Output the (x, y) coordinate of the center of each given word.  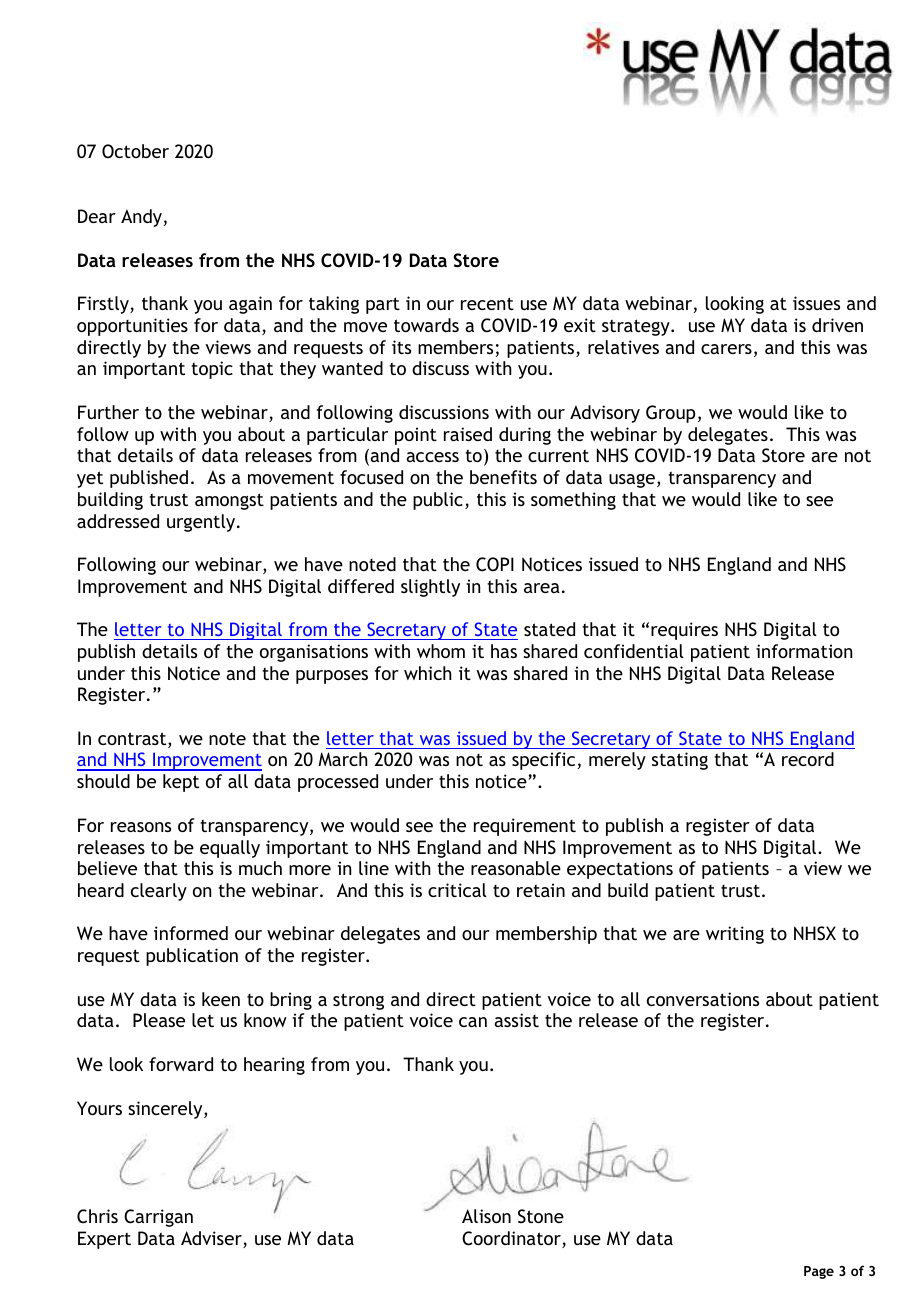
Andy (141, 218)
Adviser (212, 1239)
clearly (159, 892)
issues (816, 303)
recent (487, 303)
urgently (202, 523)
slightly (430, 588)
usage (632, 481)
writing (735, 935)
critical (457, 890)
